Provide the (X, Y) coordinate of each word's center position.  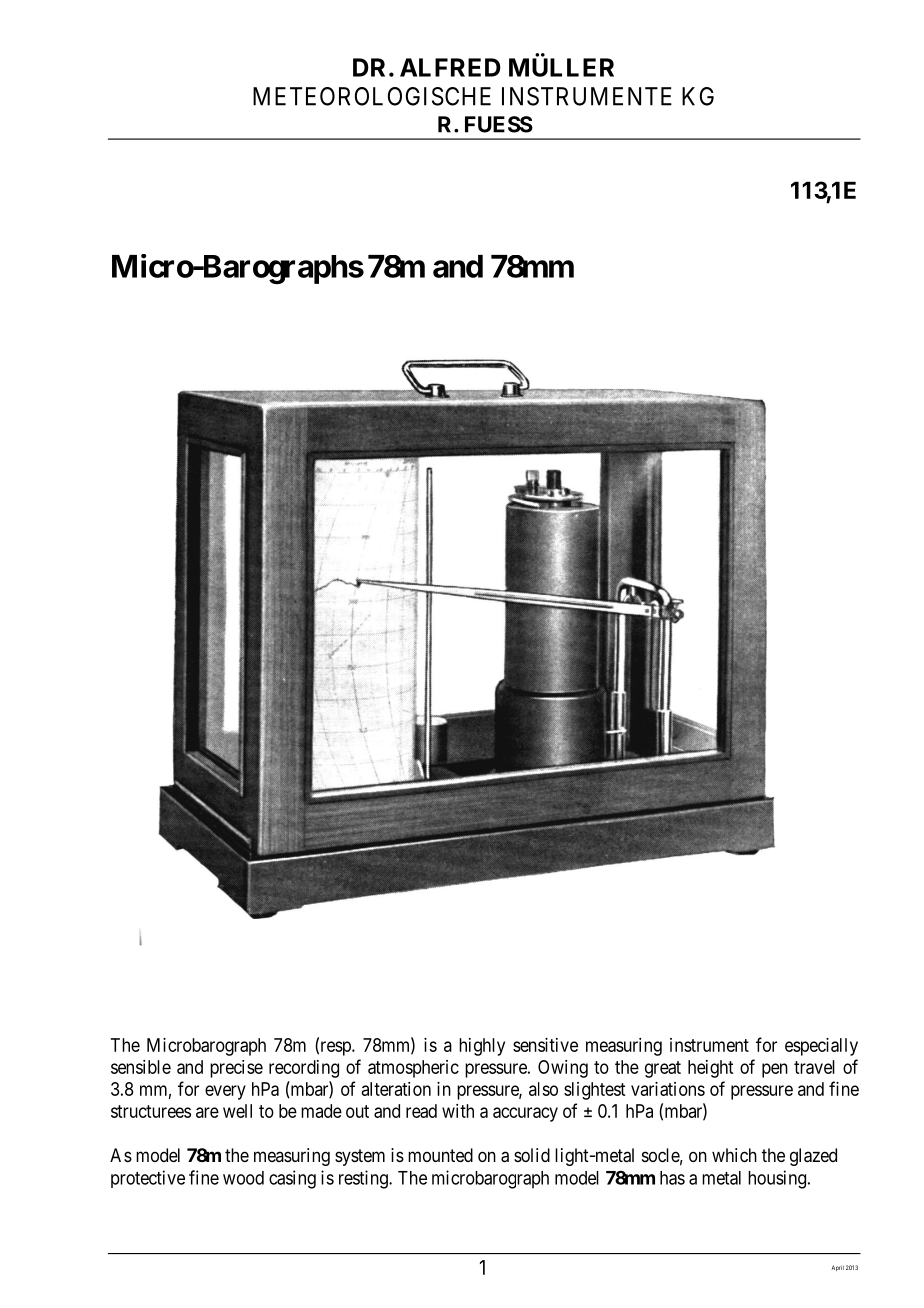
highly (482, 1047)
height (710, 1069)
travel (814, 1067)
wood (243, 1178)
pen (775, 1070)
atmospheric (413, 1069)
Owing (563, 1069)
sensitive (545, 1045)
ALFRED (450, 67)
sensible (141, 1067)
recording (304, 1069)
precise (236, 1069)
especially (821, 1047)
